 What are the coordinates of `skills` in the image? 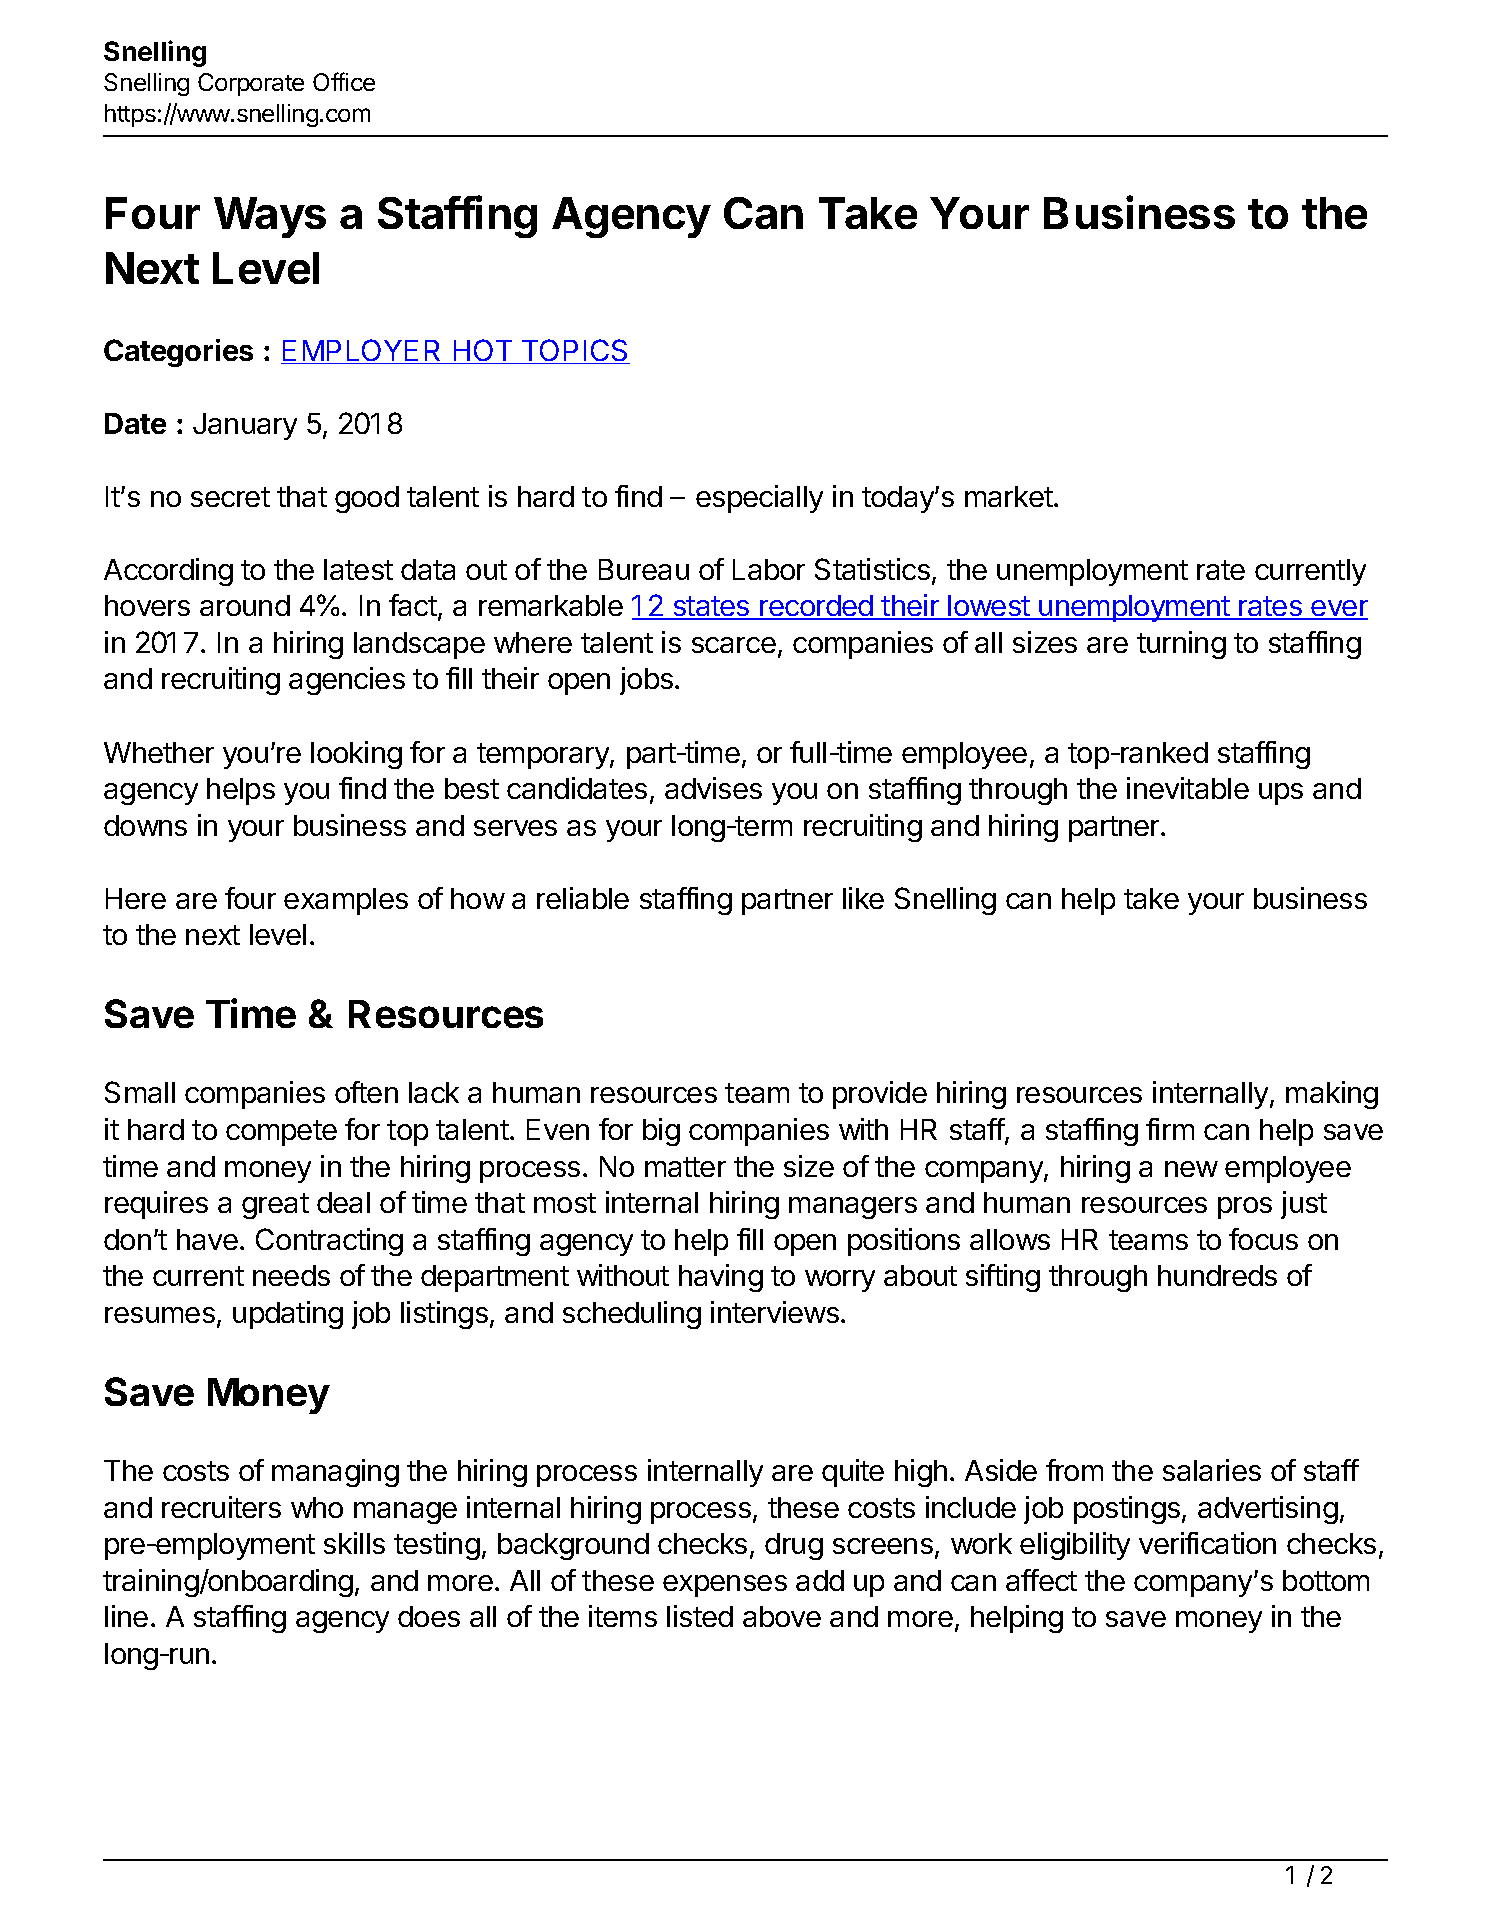 It's located at (354, 1543).
